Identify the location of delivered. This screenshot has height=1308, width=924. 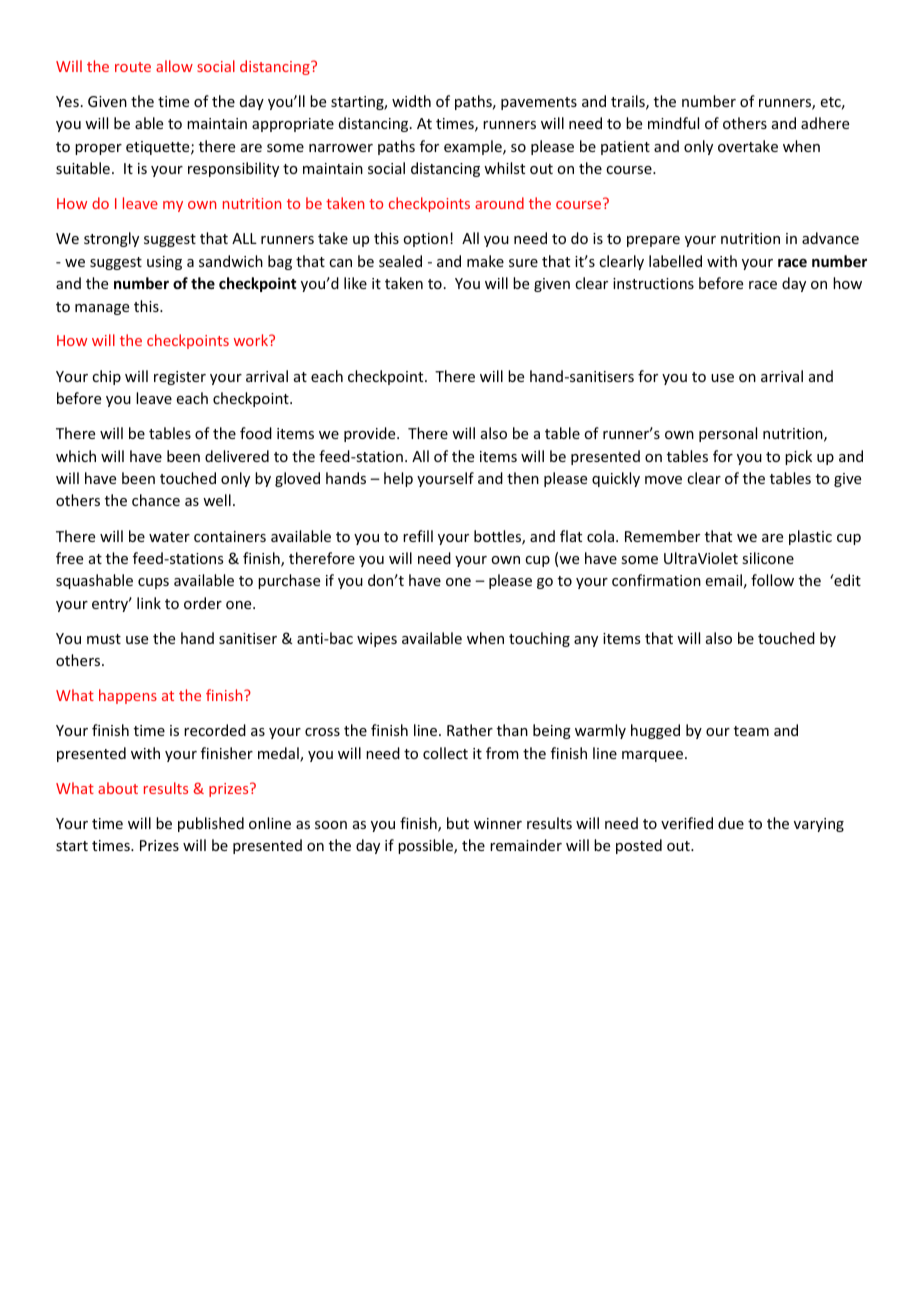
(237, 456).
